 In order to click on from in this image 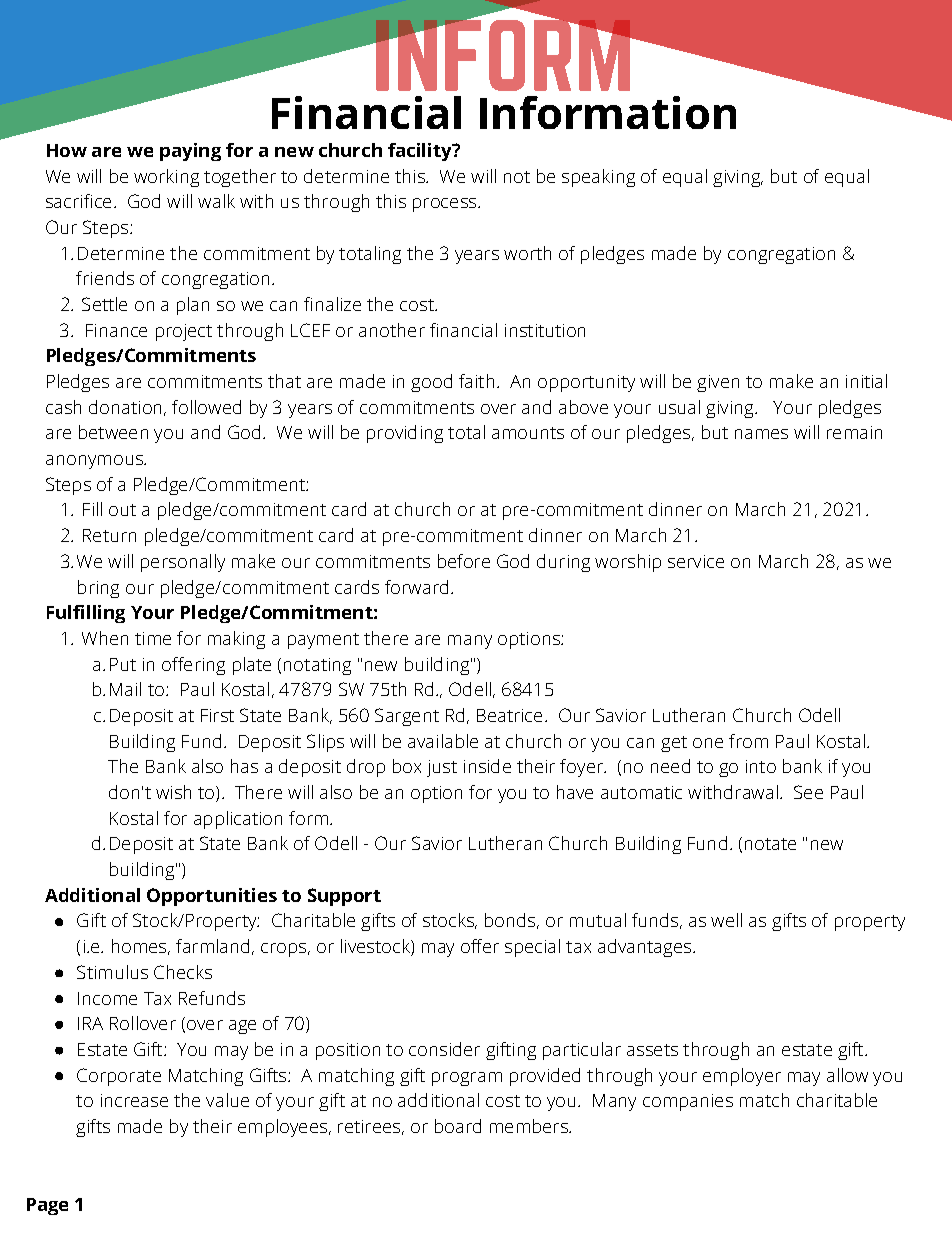, I will do `click(748, 741)`.
